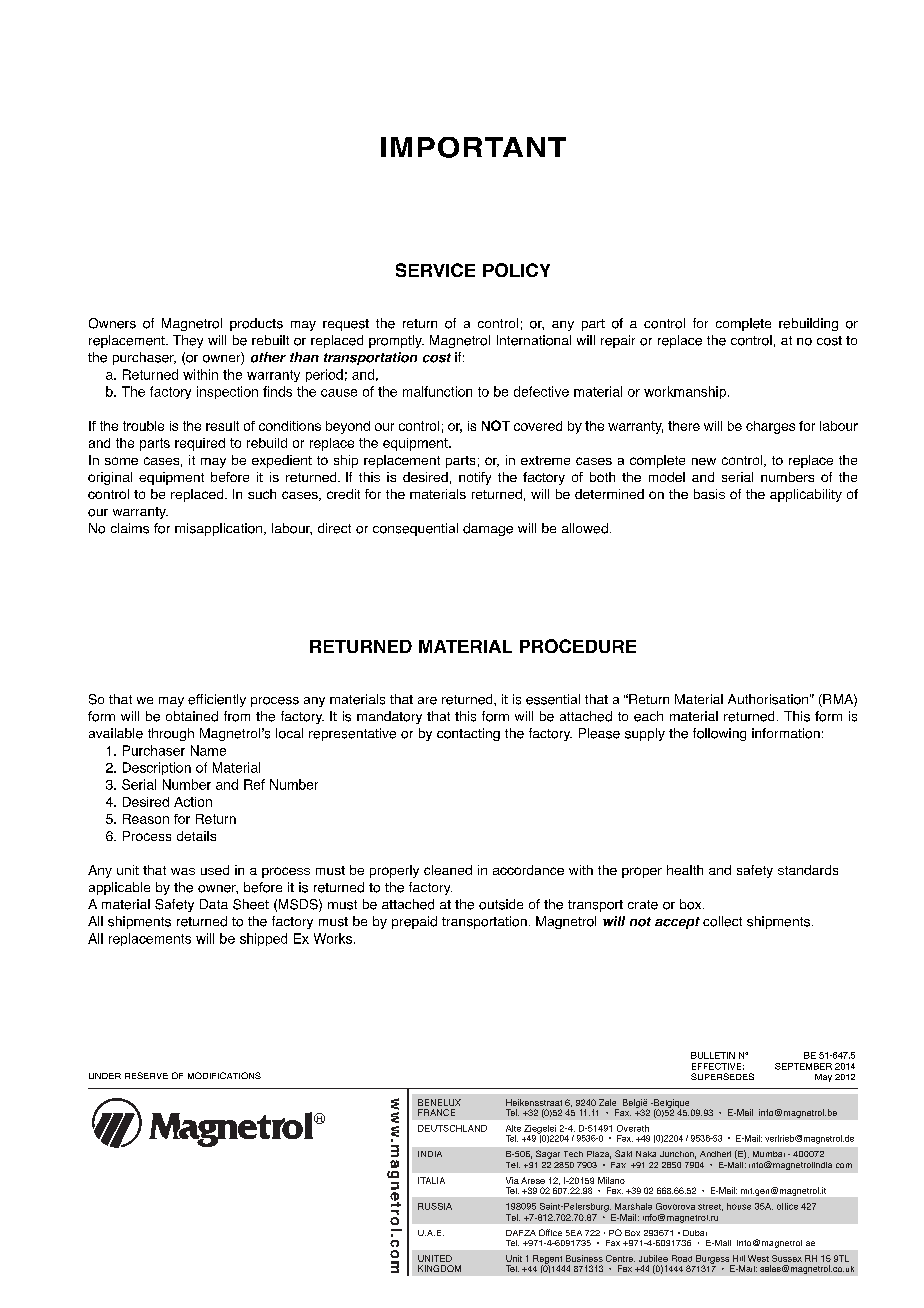  Describe the element at coordinates (192, 716) in the screenshot. I see `obtained` at that location.
